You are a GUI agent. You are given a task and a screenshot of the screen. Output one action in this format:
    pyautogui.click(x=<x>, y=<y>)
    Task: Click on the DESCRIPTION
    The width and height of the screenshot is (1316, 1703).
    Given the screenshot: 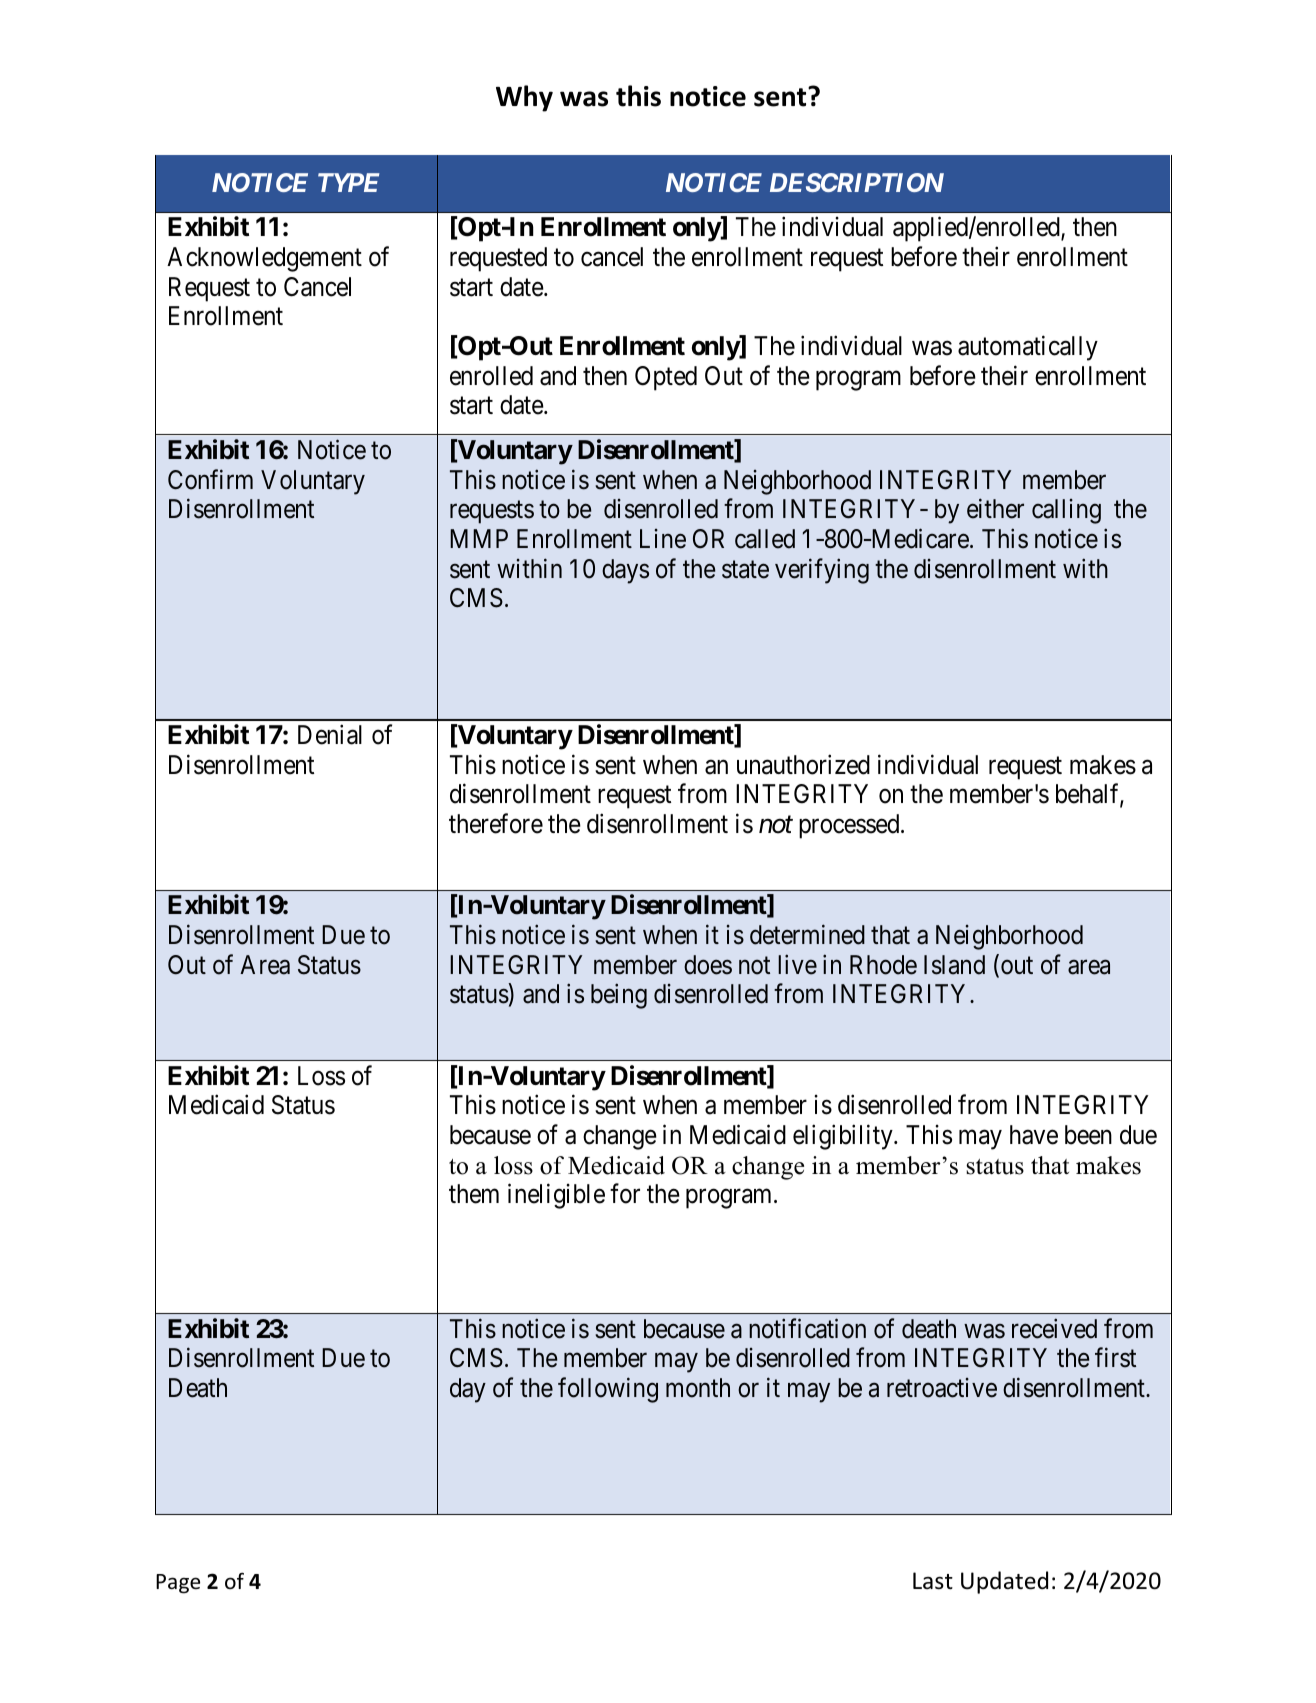 What is the action you would take?
    pyautogui.click(x=857, y=182)
